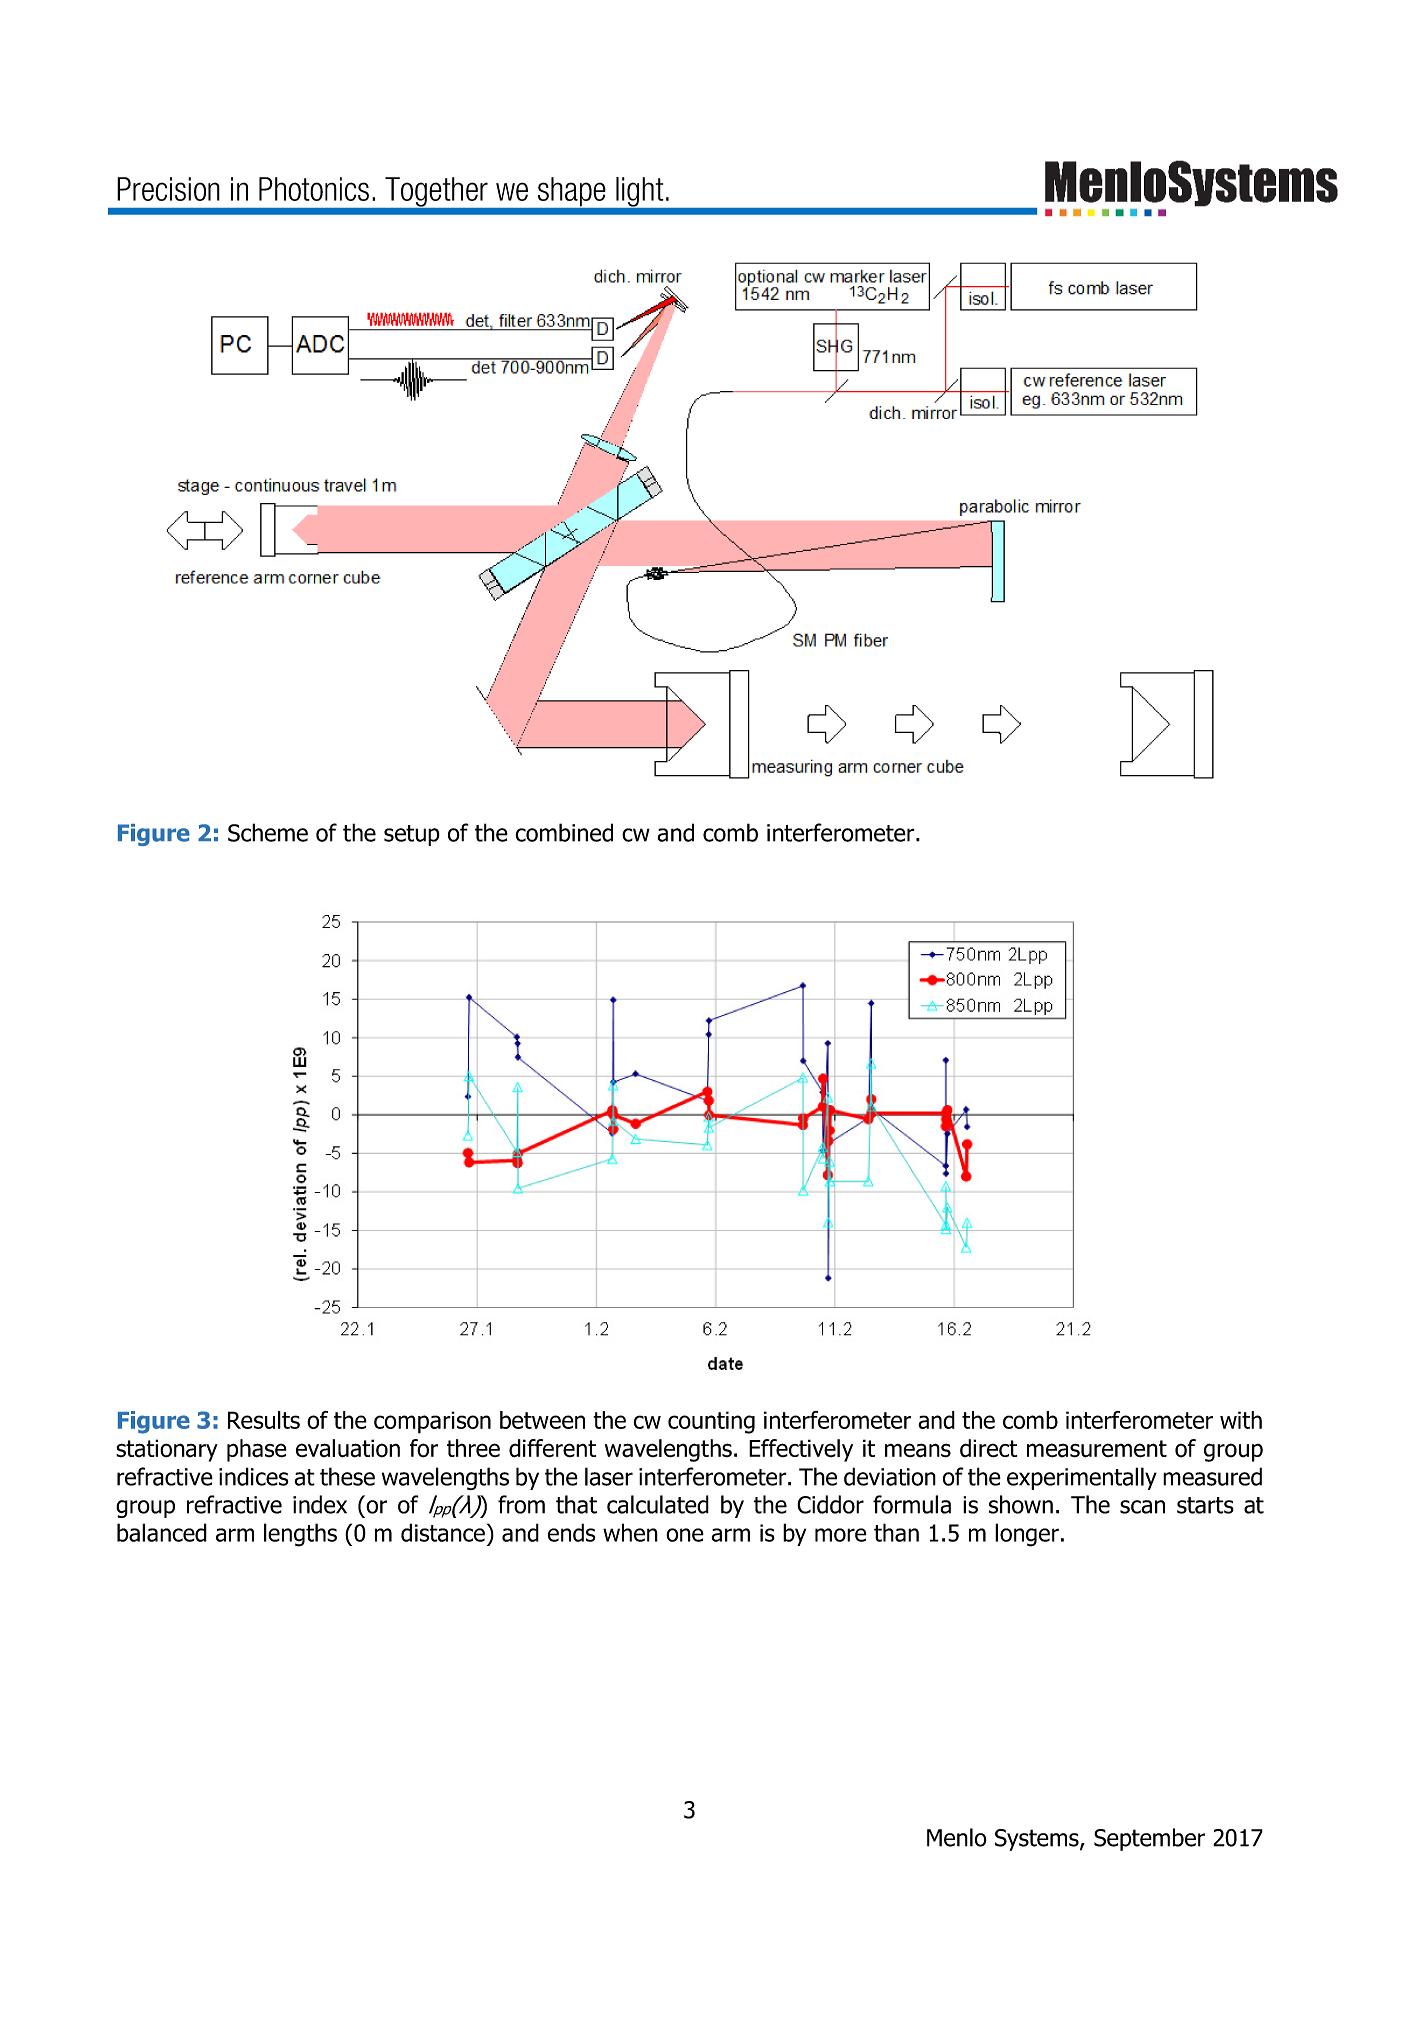 The width and height of the image is (1427, 2019). What do you see at coordinates (168, 189) in the image?
I see `Precision` at bounding box center [168, 189].
